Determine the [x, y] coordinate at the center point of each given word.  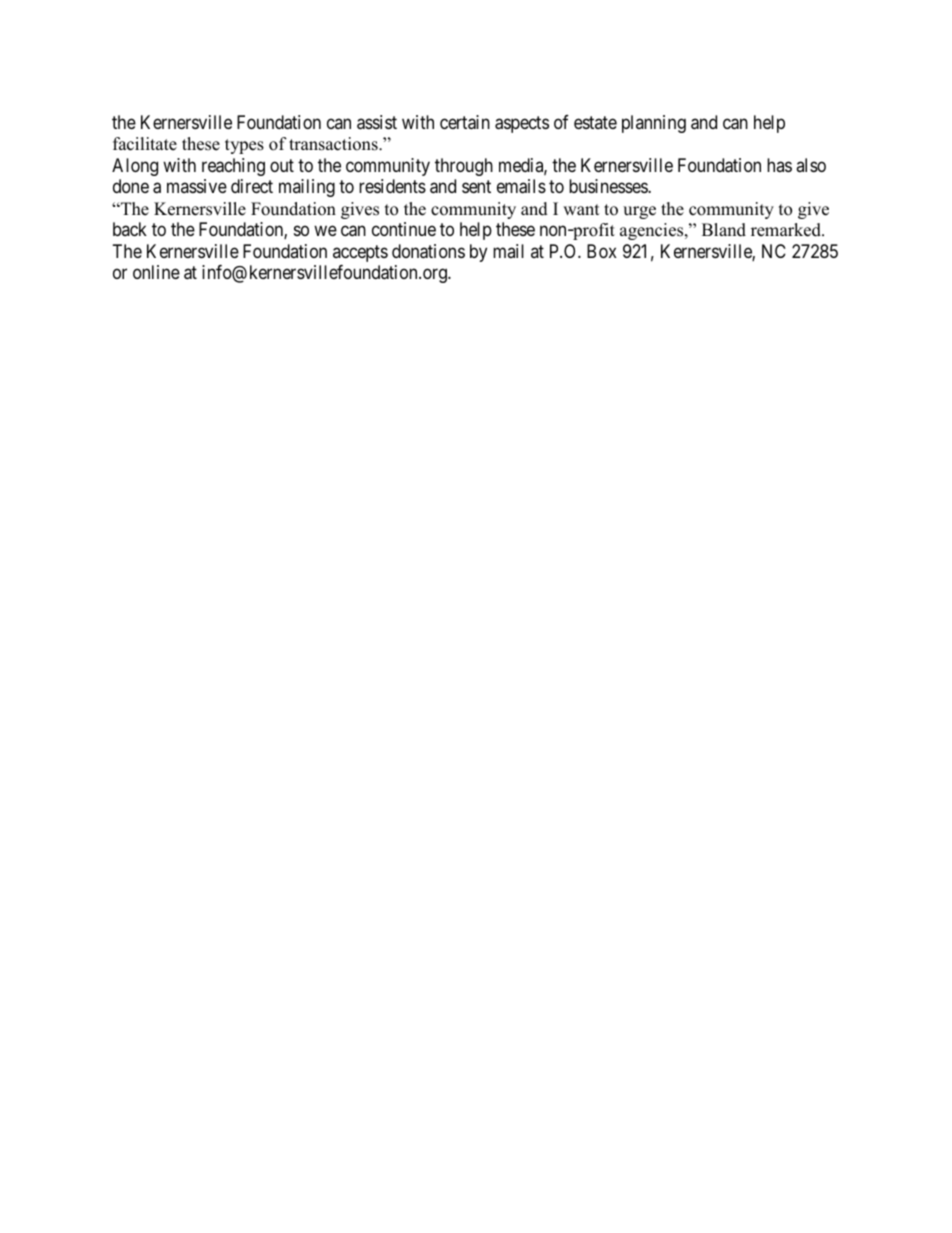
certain [465, 122]
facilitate [145, 144]
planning [654, 124]
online [156, 272]
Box [602, 251]
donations [428, 251]
